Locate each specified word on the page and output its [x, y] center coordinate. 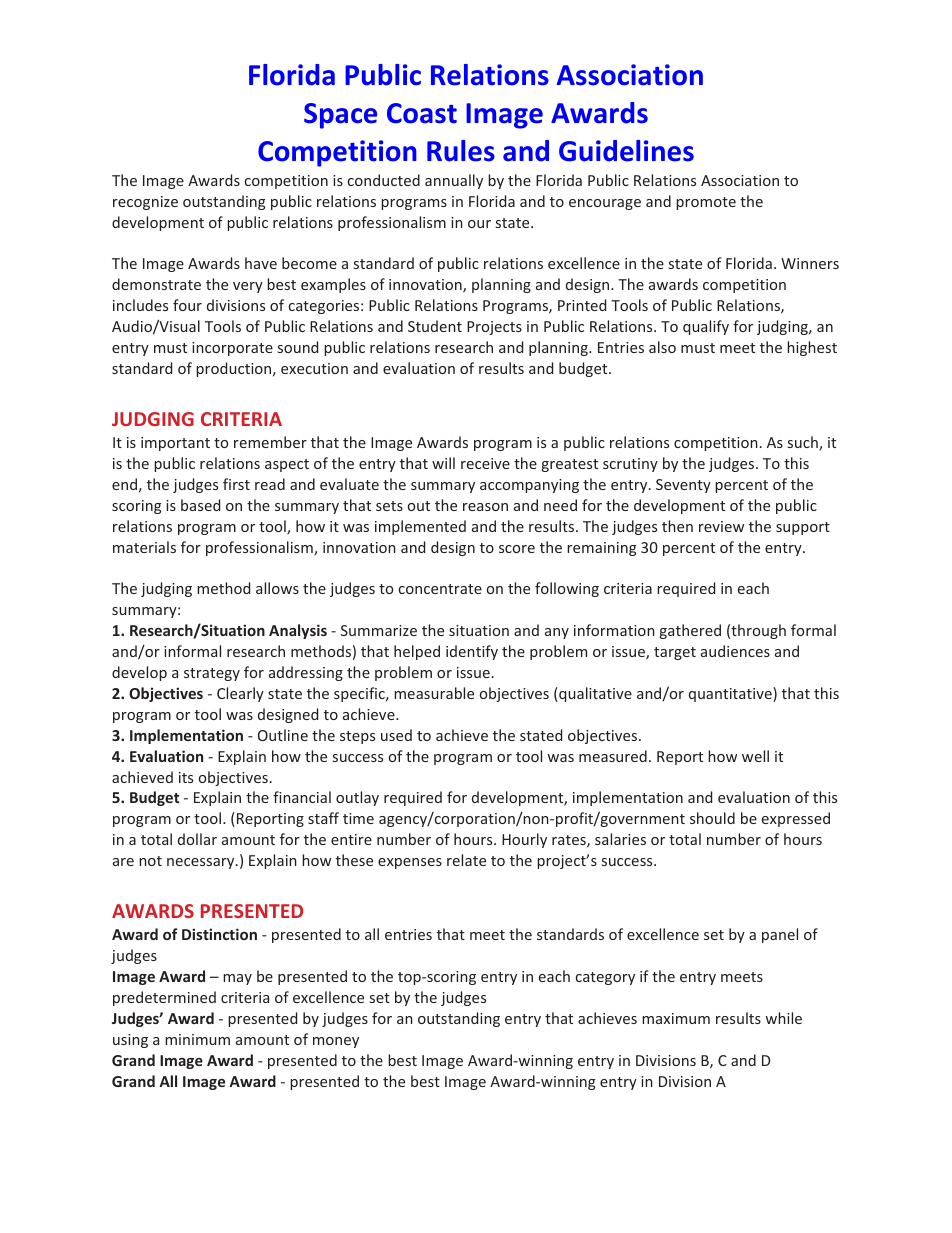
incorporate [232, 349]
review [721, 526]
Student [435, 326]
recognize [145, 203]
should [712, 818]
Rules [461, 151]
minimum [197, 1039]
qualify [706, 327]
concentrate [440, 589]
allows [277, 588]
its [186, 777]
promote [706, 203]
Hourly [524, 840]
